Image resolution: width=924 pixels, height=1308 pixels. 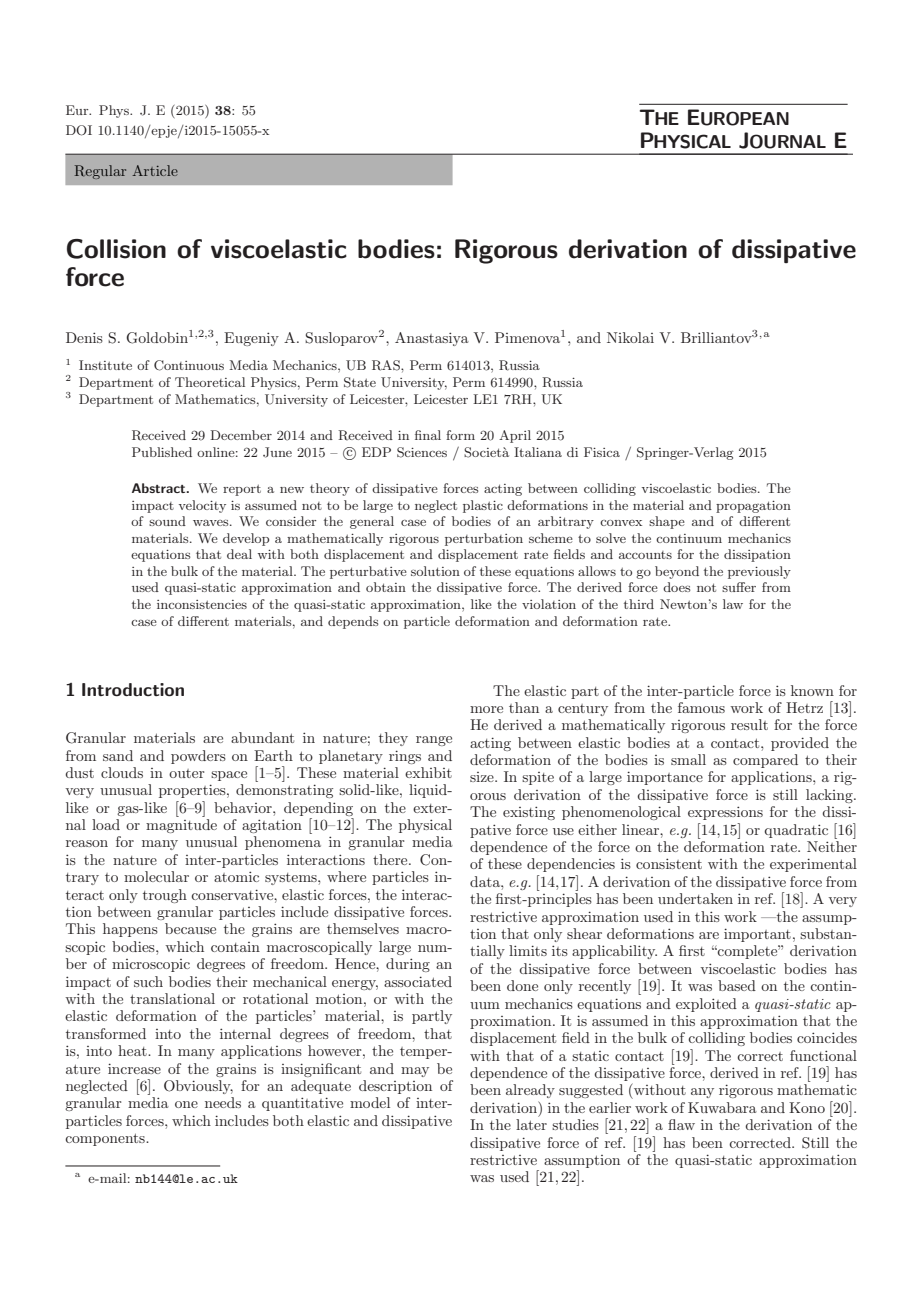 I want to click on inconsistencies, so click(x=202, y=604).
